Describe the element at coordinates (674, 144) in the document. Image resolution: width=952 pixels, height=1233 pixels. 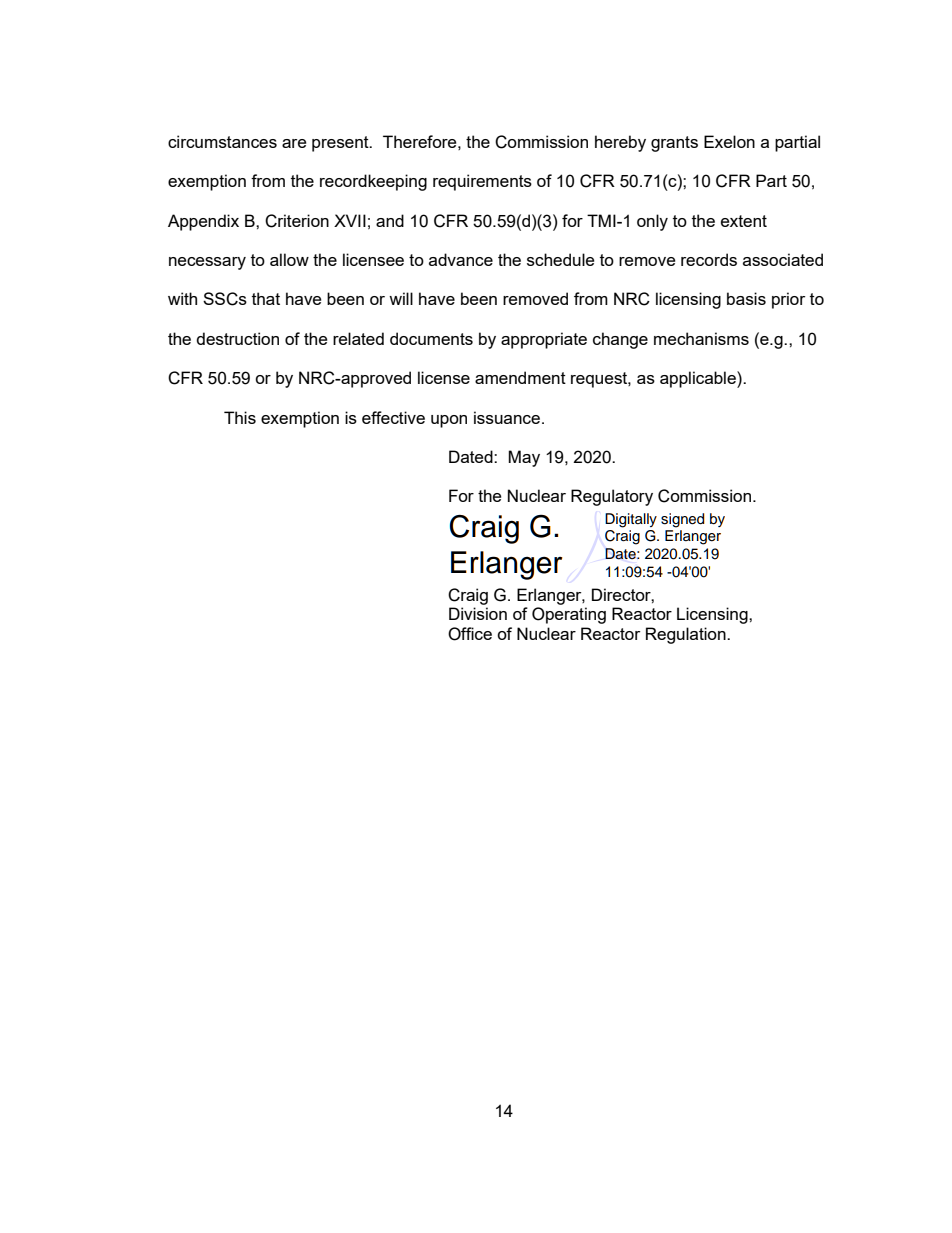
I see `grants` at that location.
